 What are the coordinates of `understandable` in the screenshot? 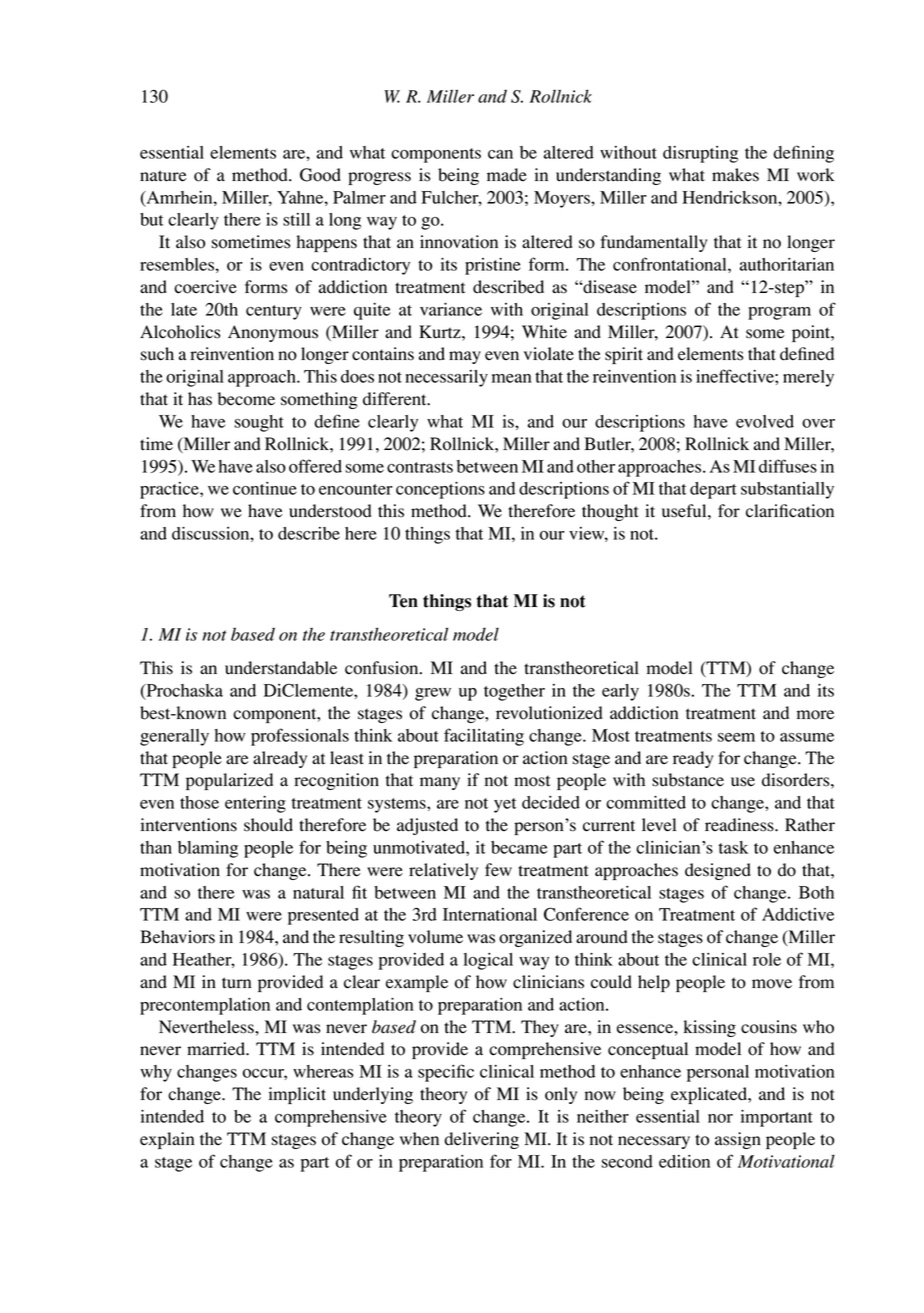 It's located at (281, 668).
